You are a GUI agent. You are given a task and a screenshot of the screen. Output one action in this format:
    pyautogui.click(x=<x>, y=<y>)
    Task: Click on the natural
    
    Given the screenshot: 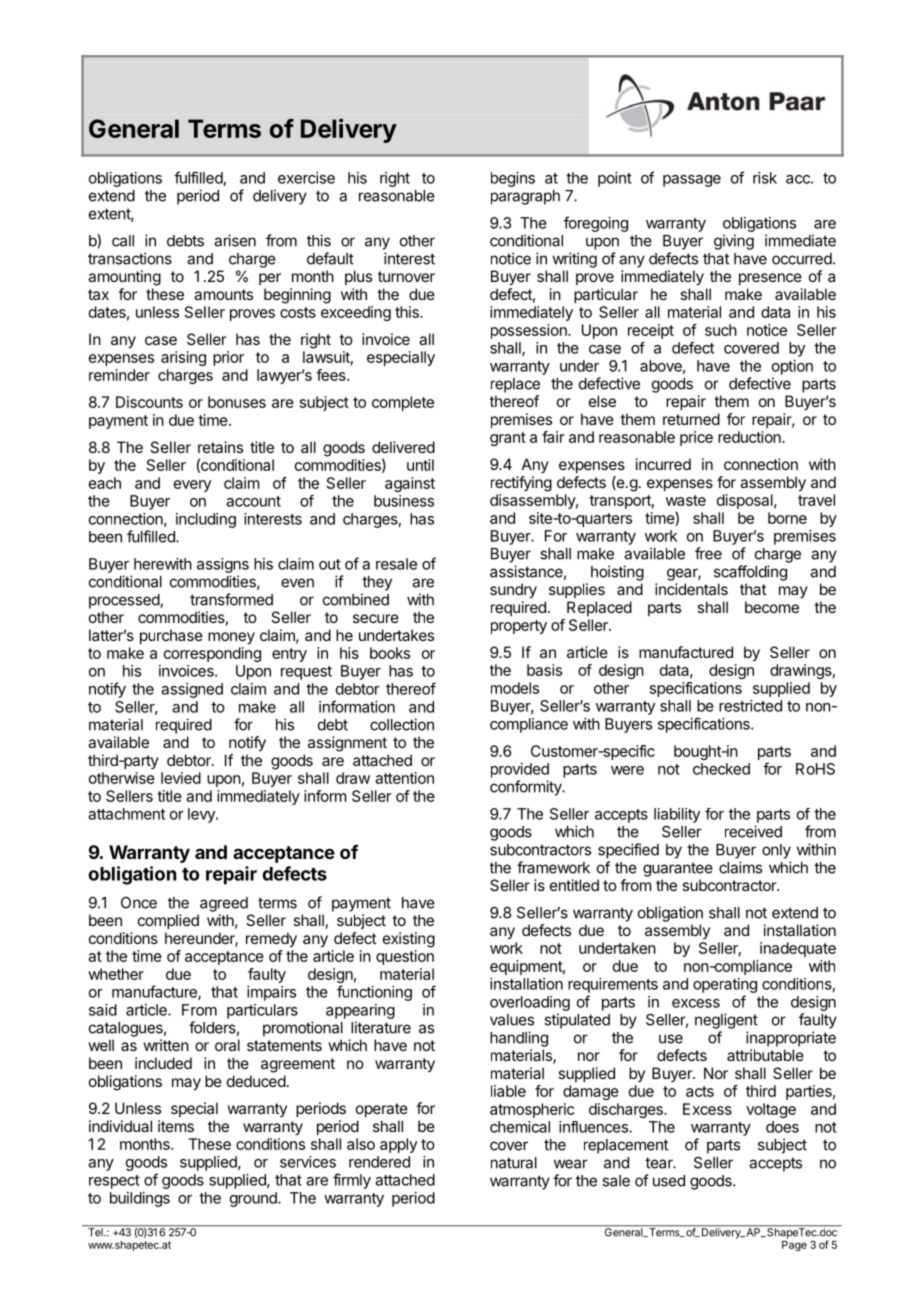 What is the action you would take?
    pyautogui.click(x=514, y=1163)
